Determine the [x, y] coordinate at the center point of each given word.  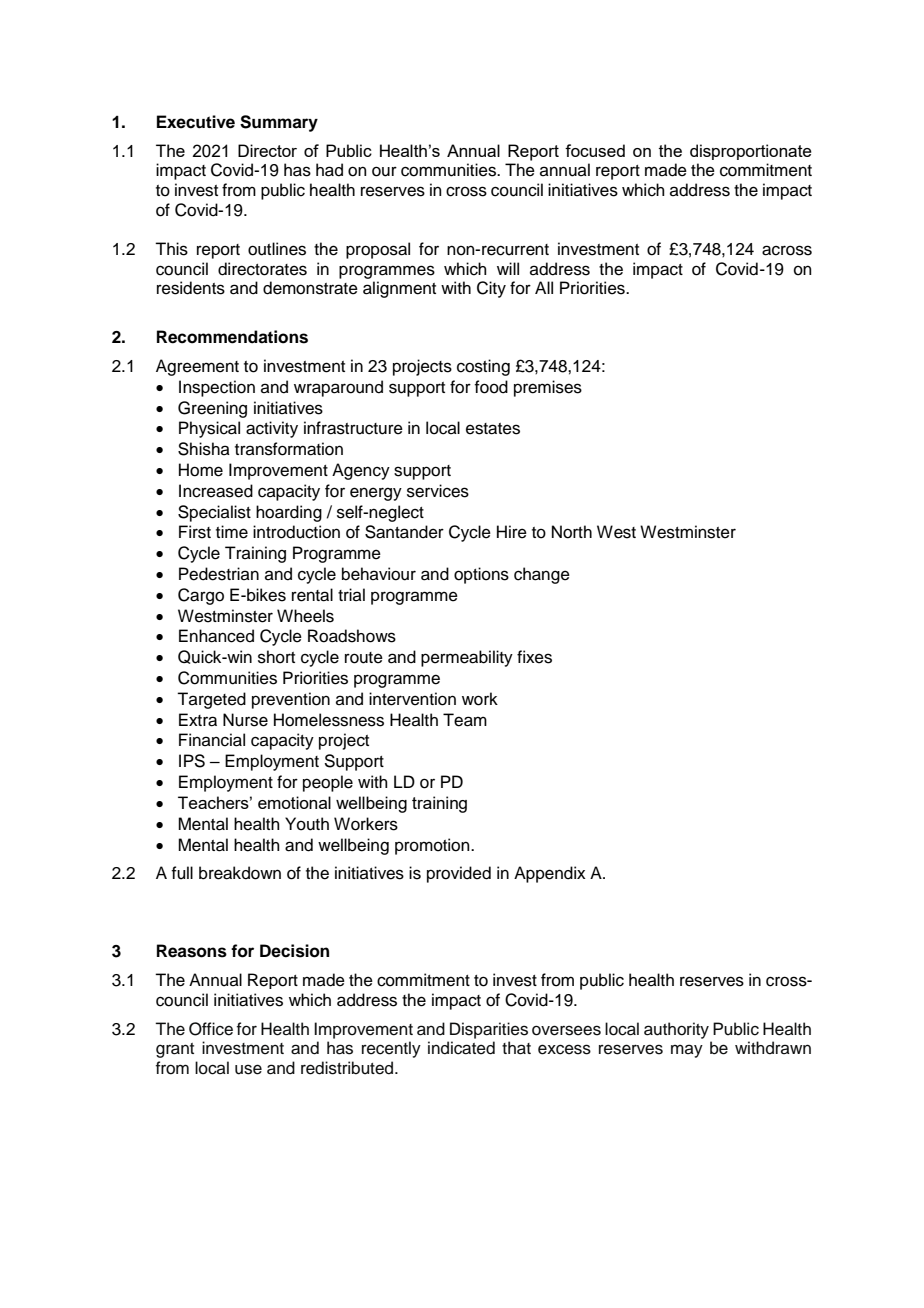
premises [548, 388]
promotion [433, 846]
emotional [294, 802]
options [481, 575]
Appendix [550, 874]
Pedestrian [219, 574]
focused [595, 150]
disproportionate [751, 152]
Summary [279, 123]
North [572, 532]
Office [211, 1029]
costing [483, 367]
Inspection [217, 388]
